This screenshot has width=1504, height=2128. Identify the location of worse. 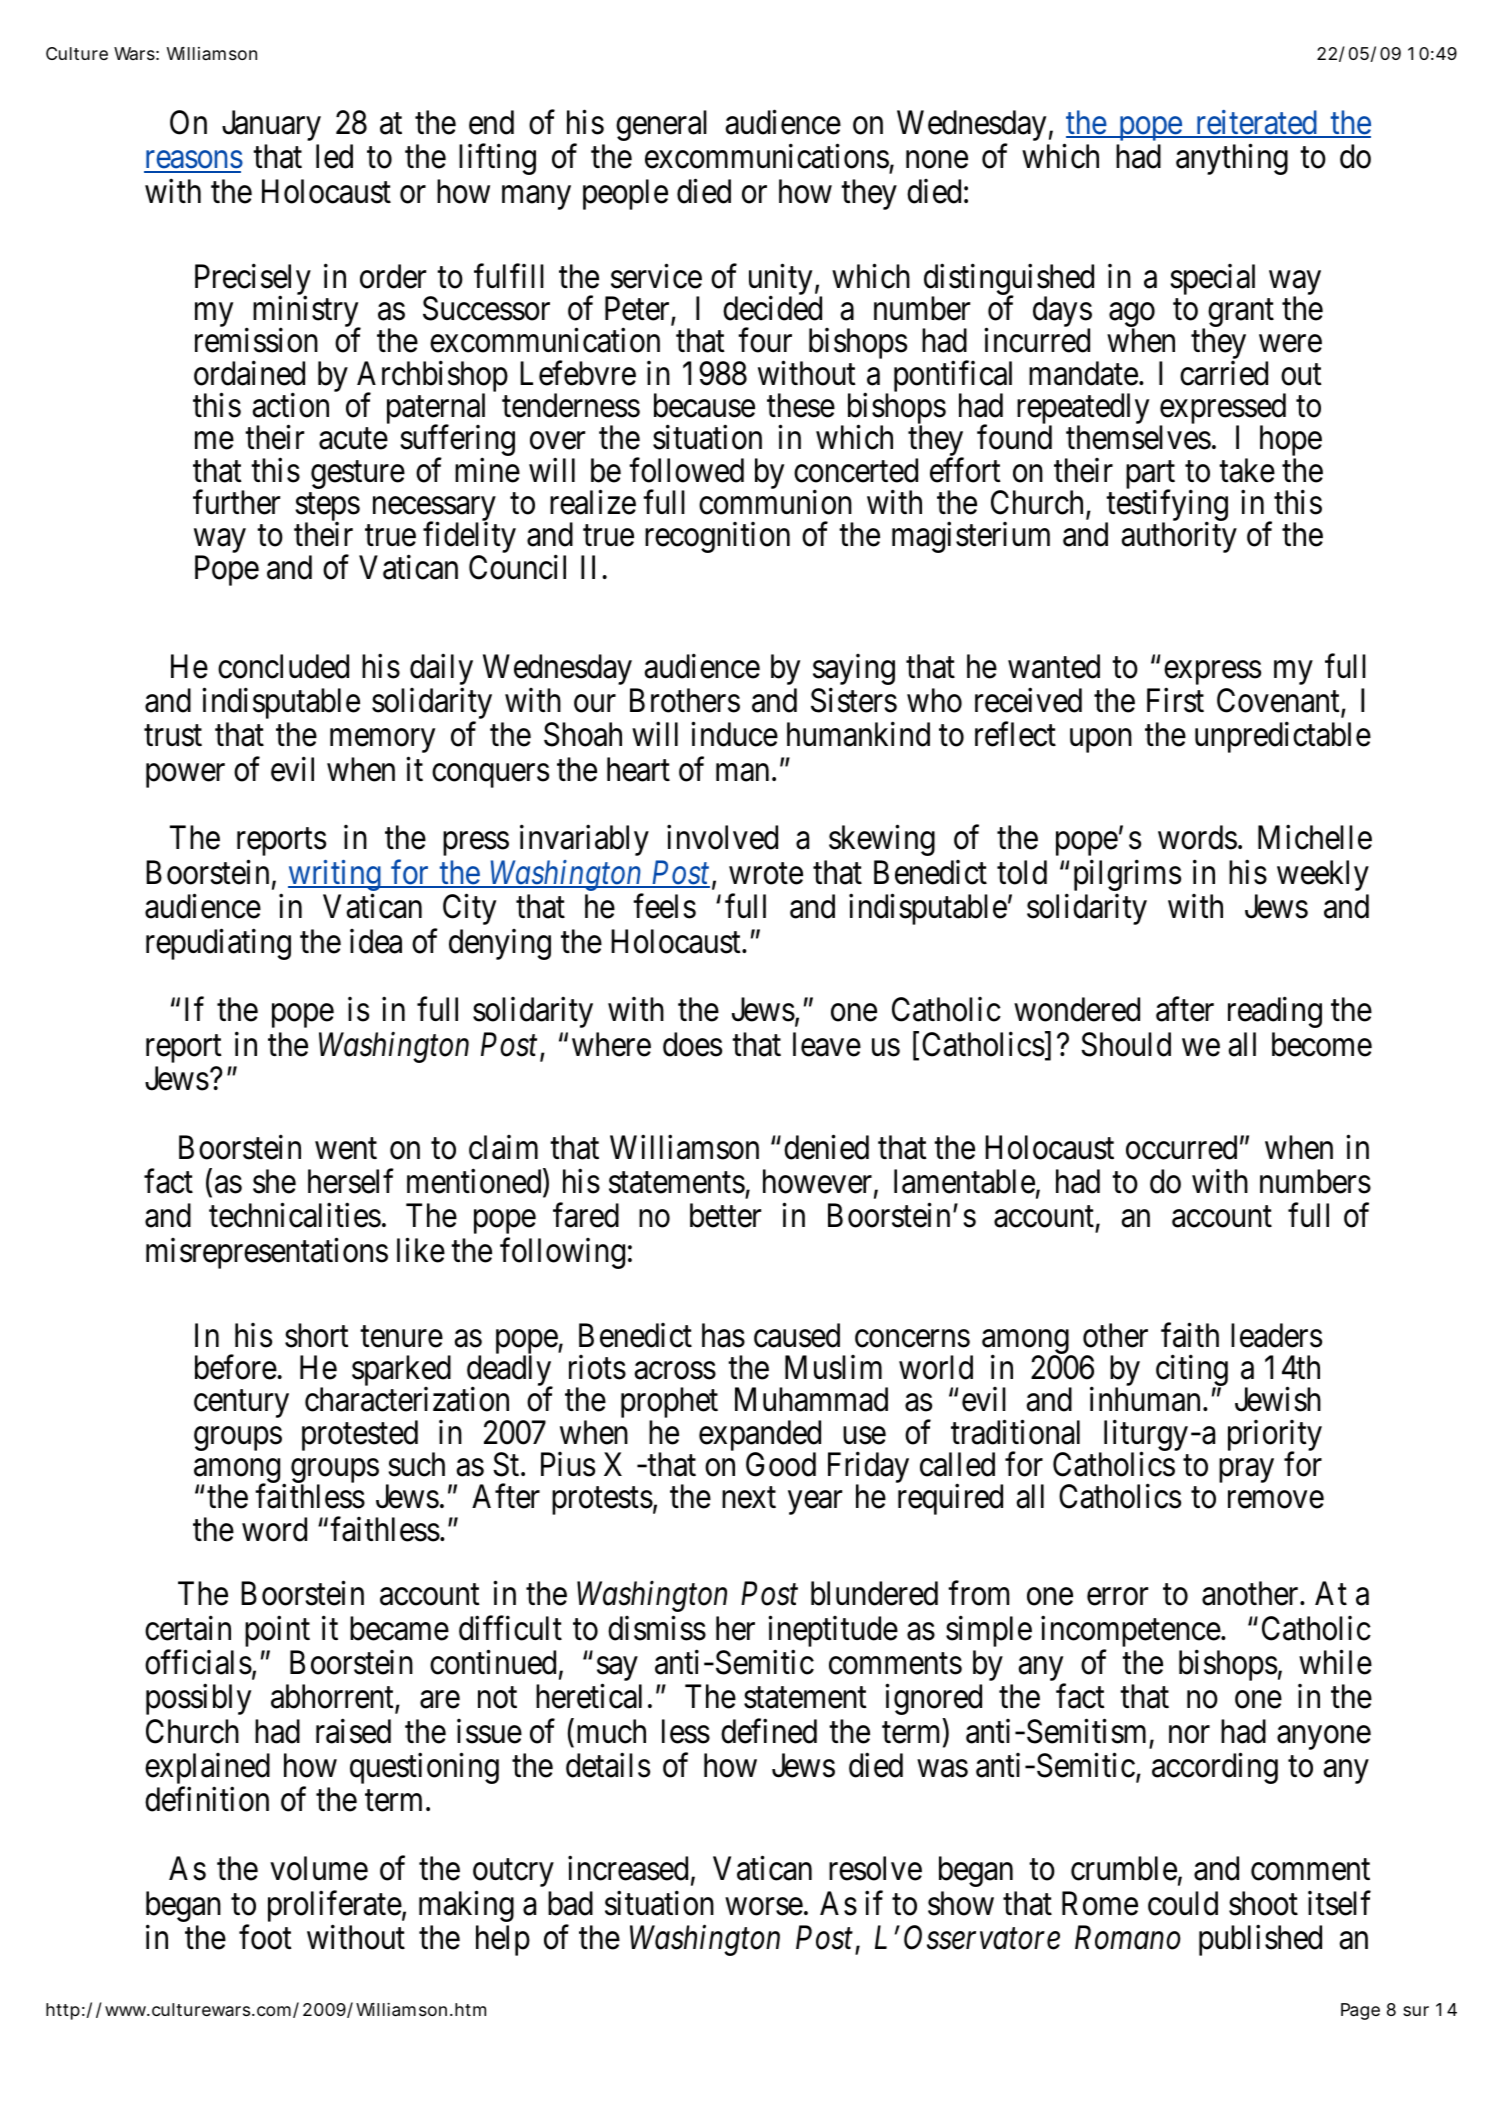
(764, 1907).
